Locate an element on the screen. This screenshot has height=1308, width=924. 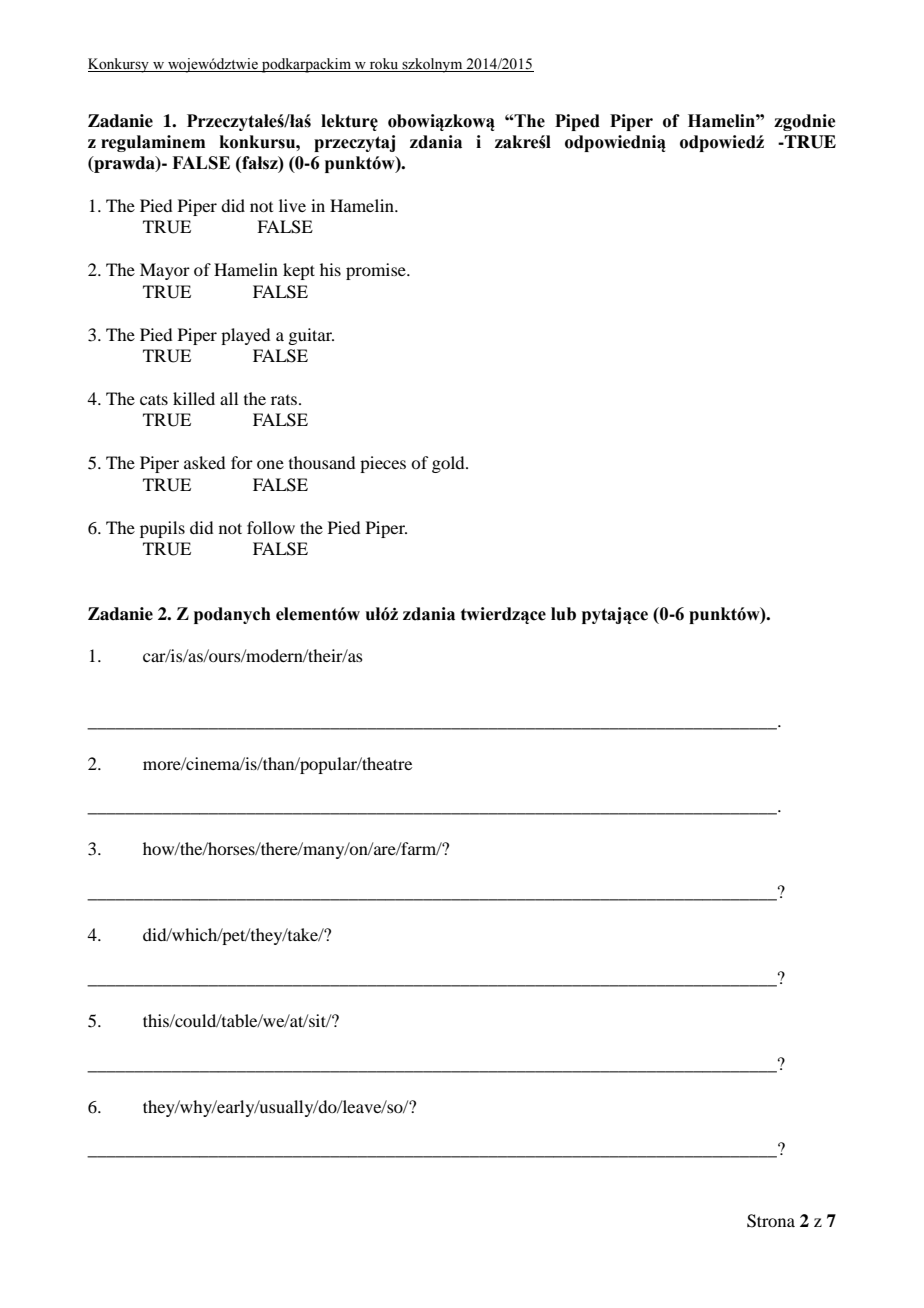
pieces is located at coordinates (383, 464).
